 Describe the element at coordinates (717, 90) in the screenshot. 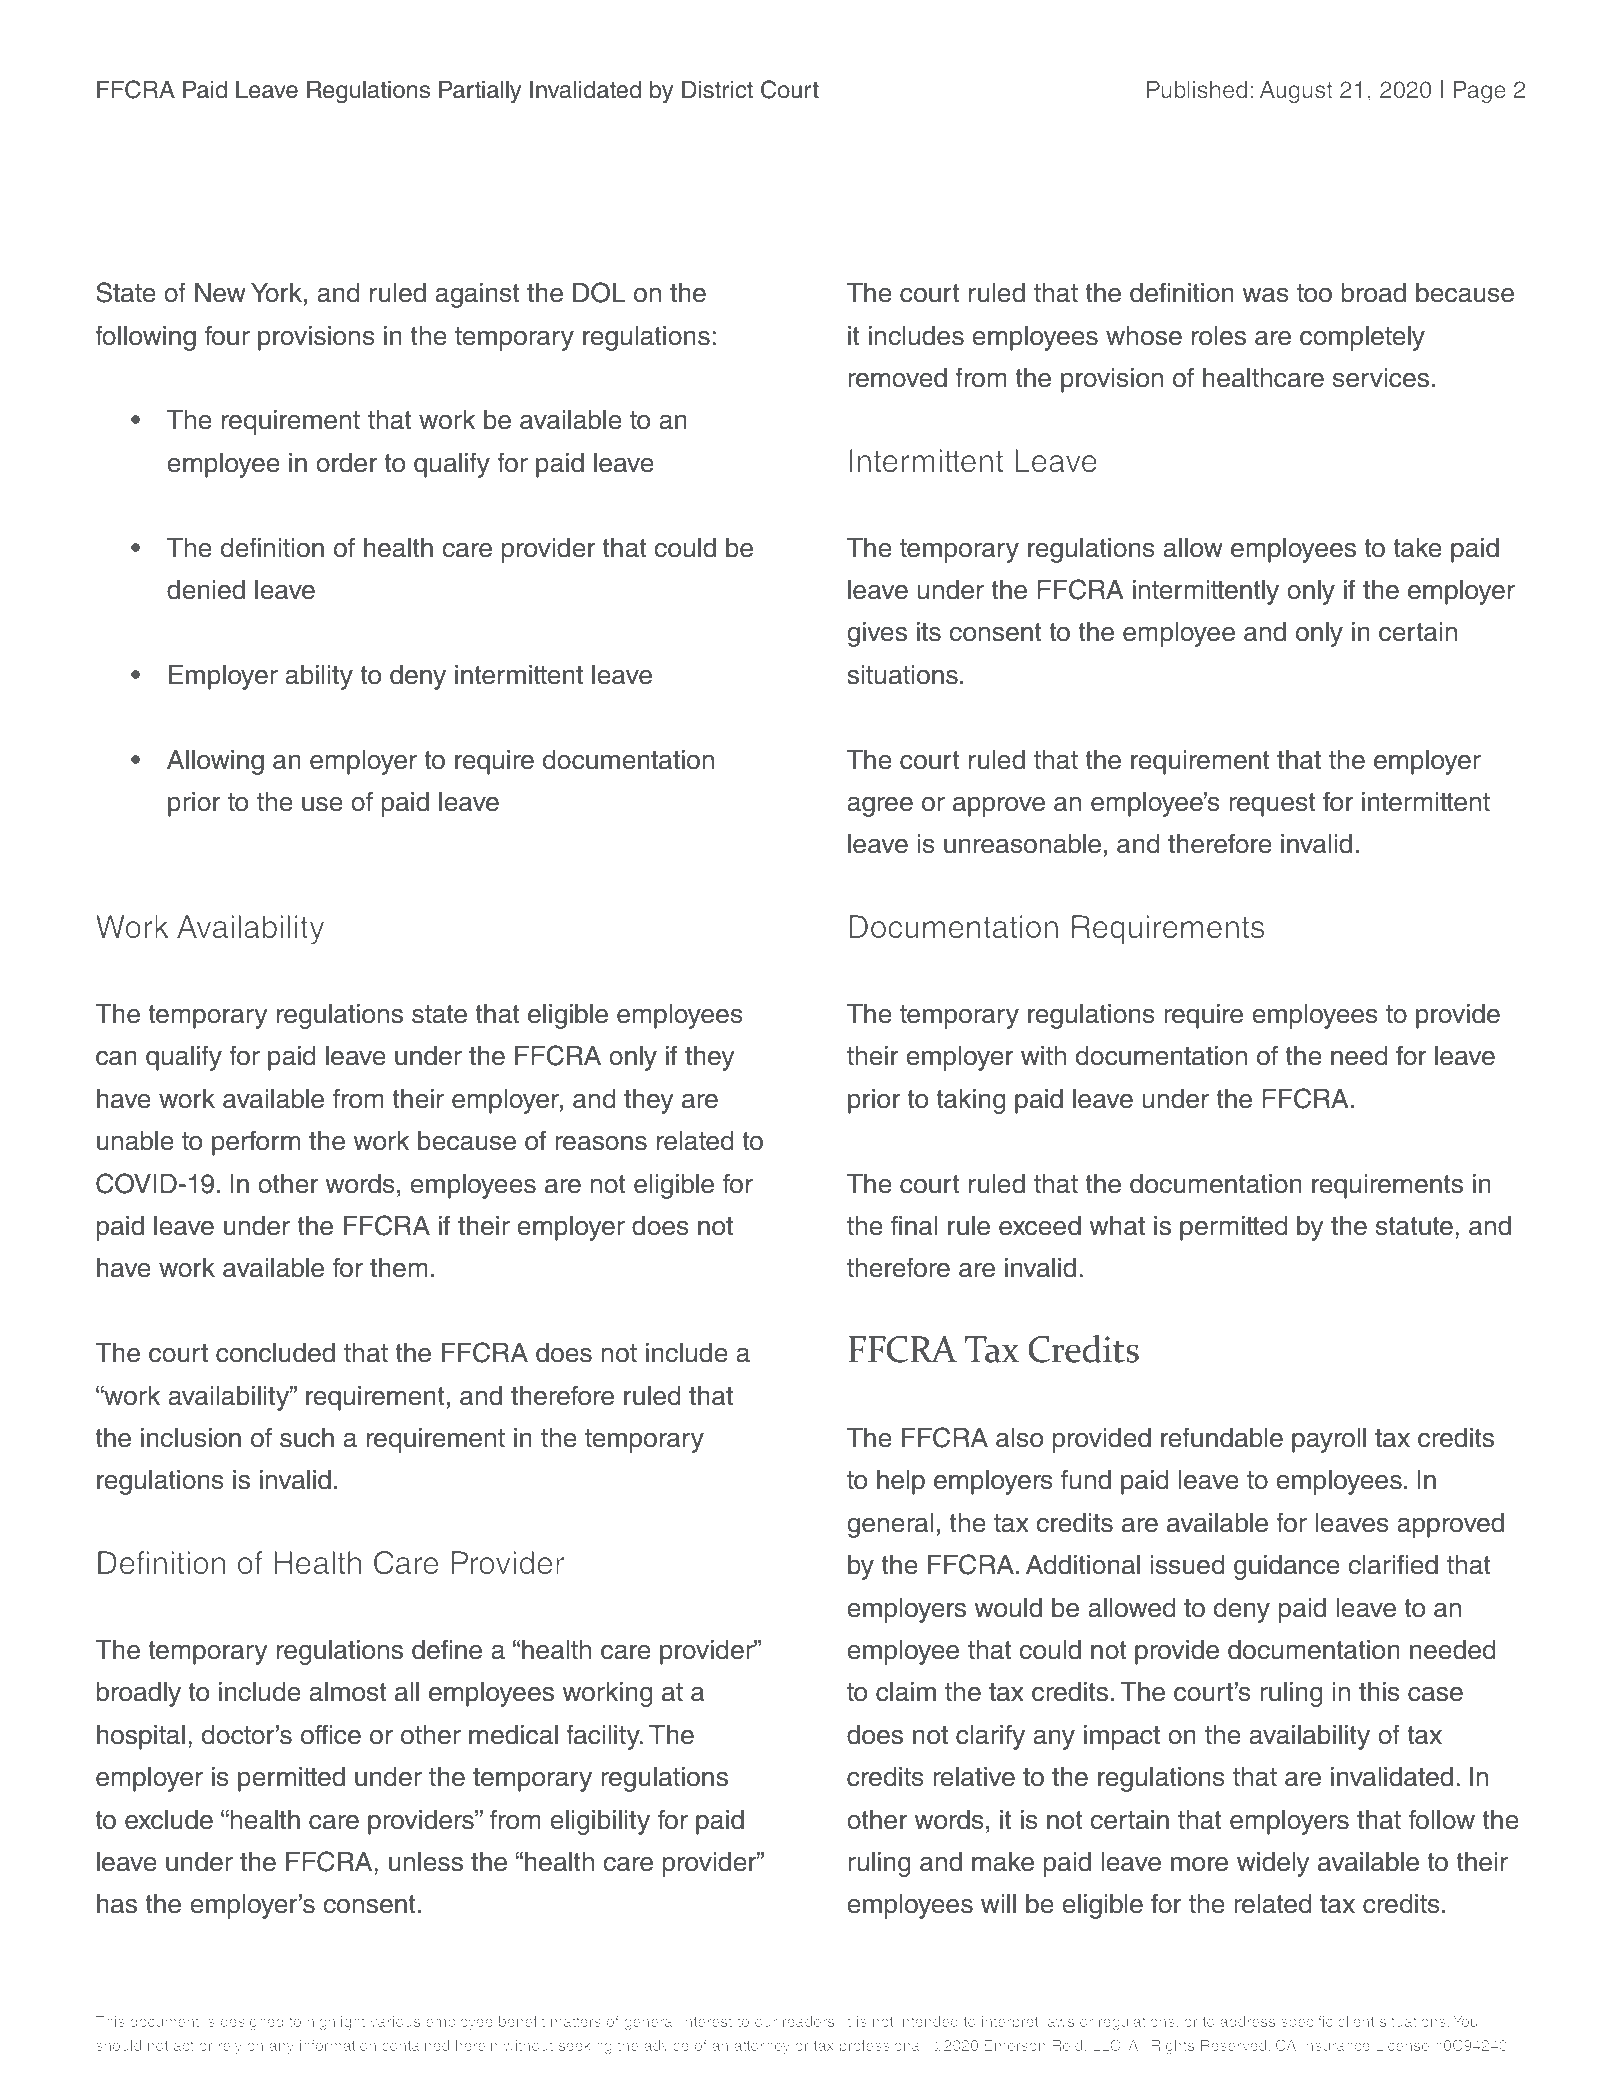

I see `District` at that location.
